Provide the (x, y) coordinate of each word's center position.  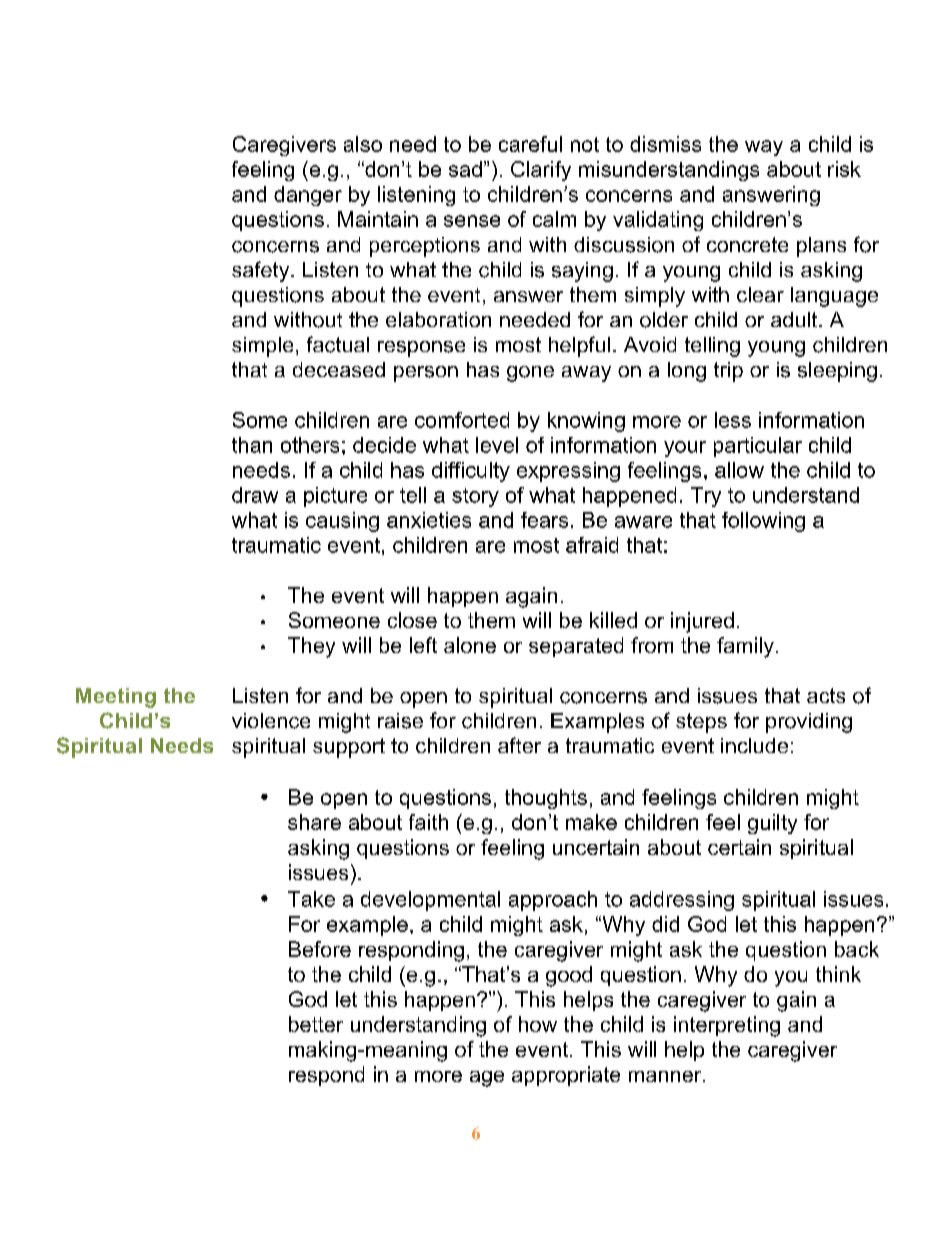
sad (465, 169)
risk (844, 169)
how (538, 1024)
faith (428, 822)
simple (262, 347)
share (314, 822)
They (311, 647)
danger (308, 196)
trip (728, 372)
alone (470, 645)
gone (530, 374)
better (316, 1024)
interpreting (727, 1026)
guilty (772, 824)
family (745, 647)
